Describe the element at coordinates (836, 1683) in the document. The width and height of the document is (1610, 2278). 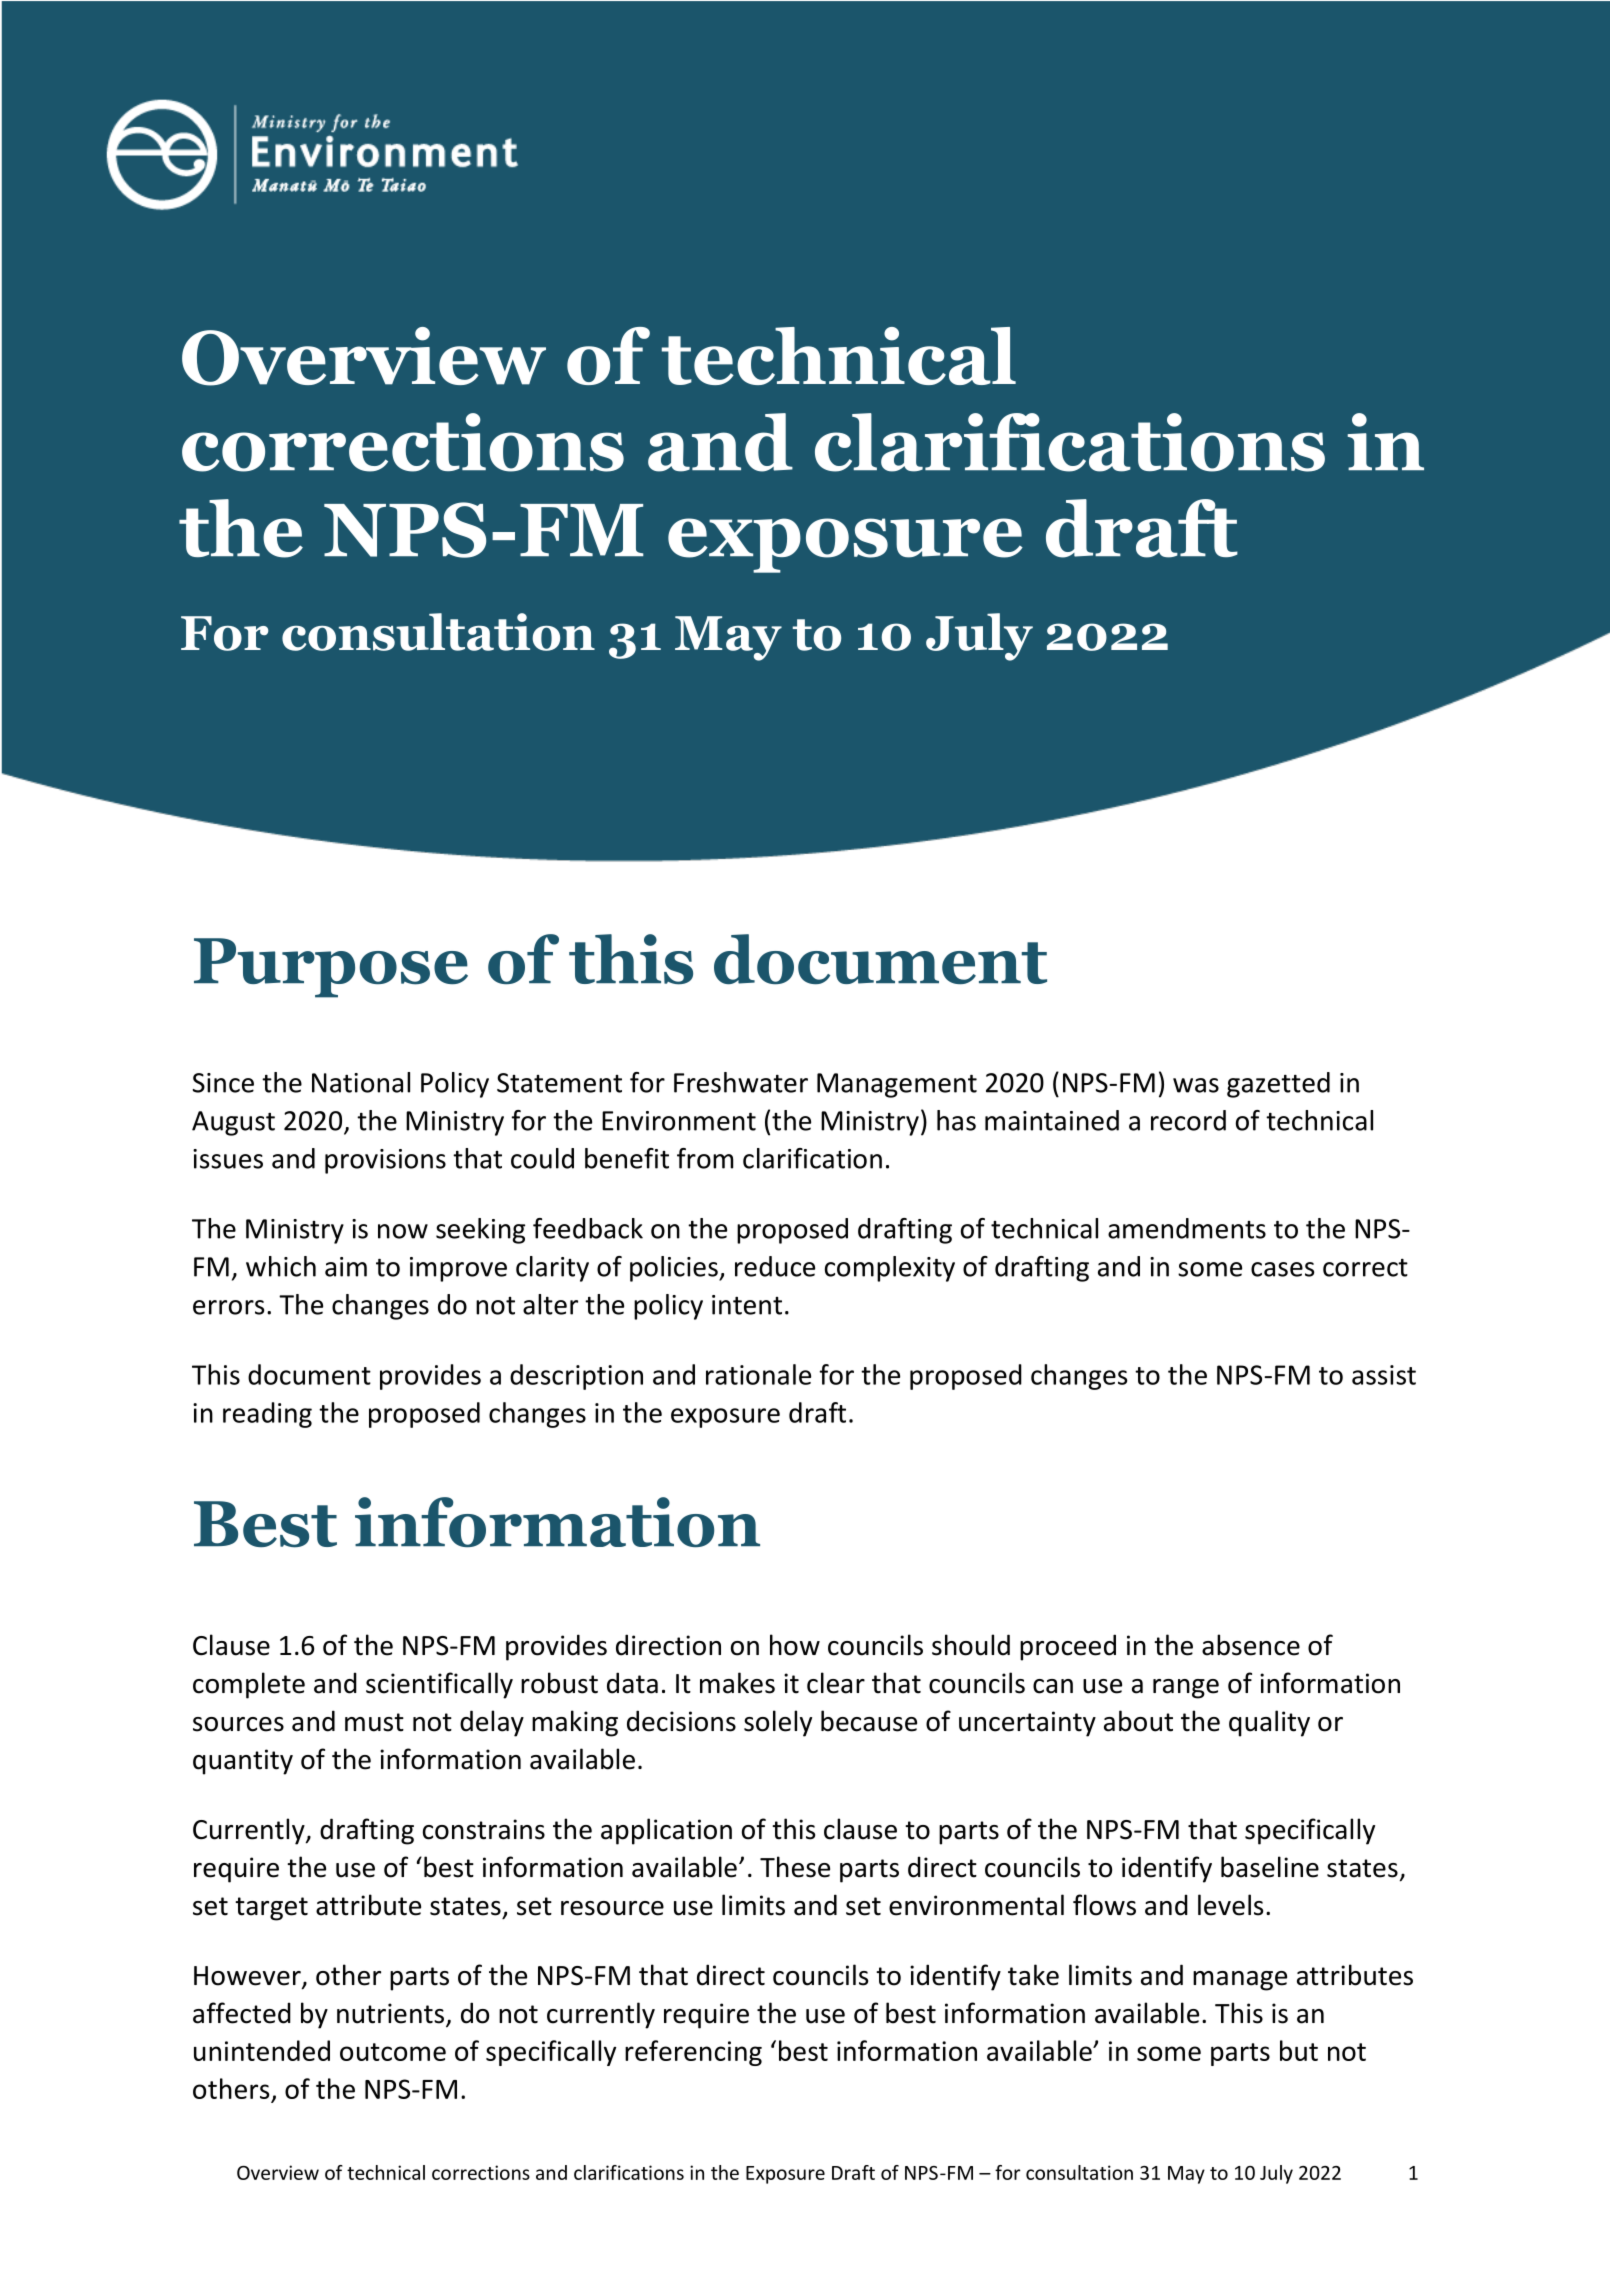
I see `clear` at that location.
